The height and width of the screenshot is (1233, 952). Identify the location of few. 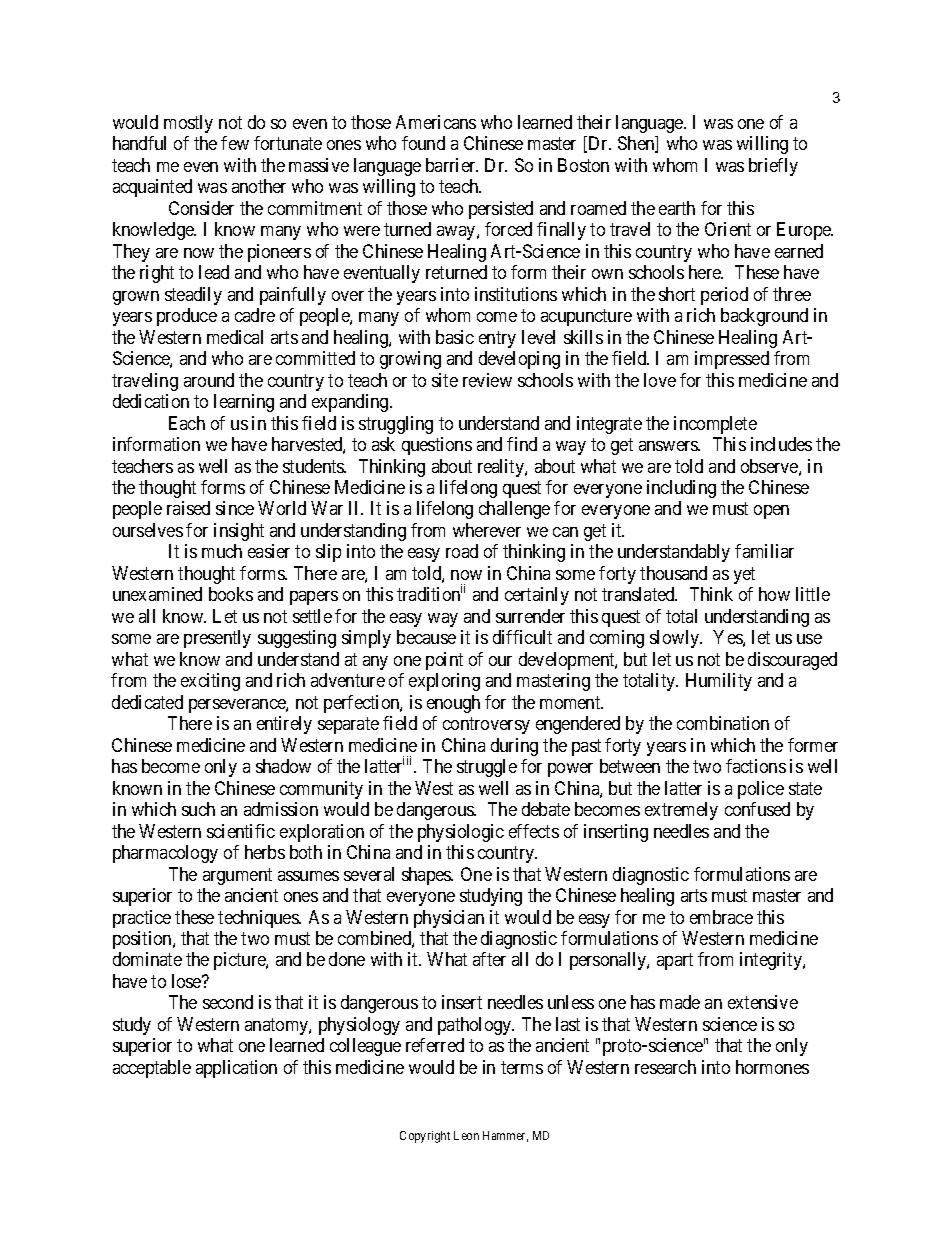
(235, 143).
